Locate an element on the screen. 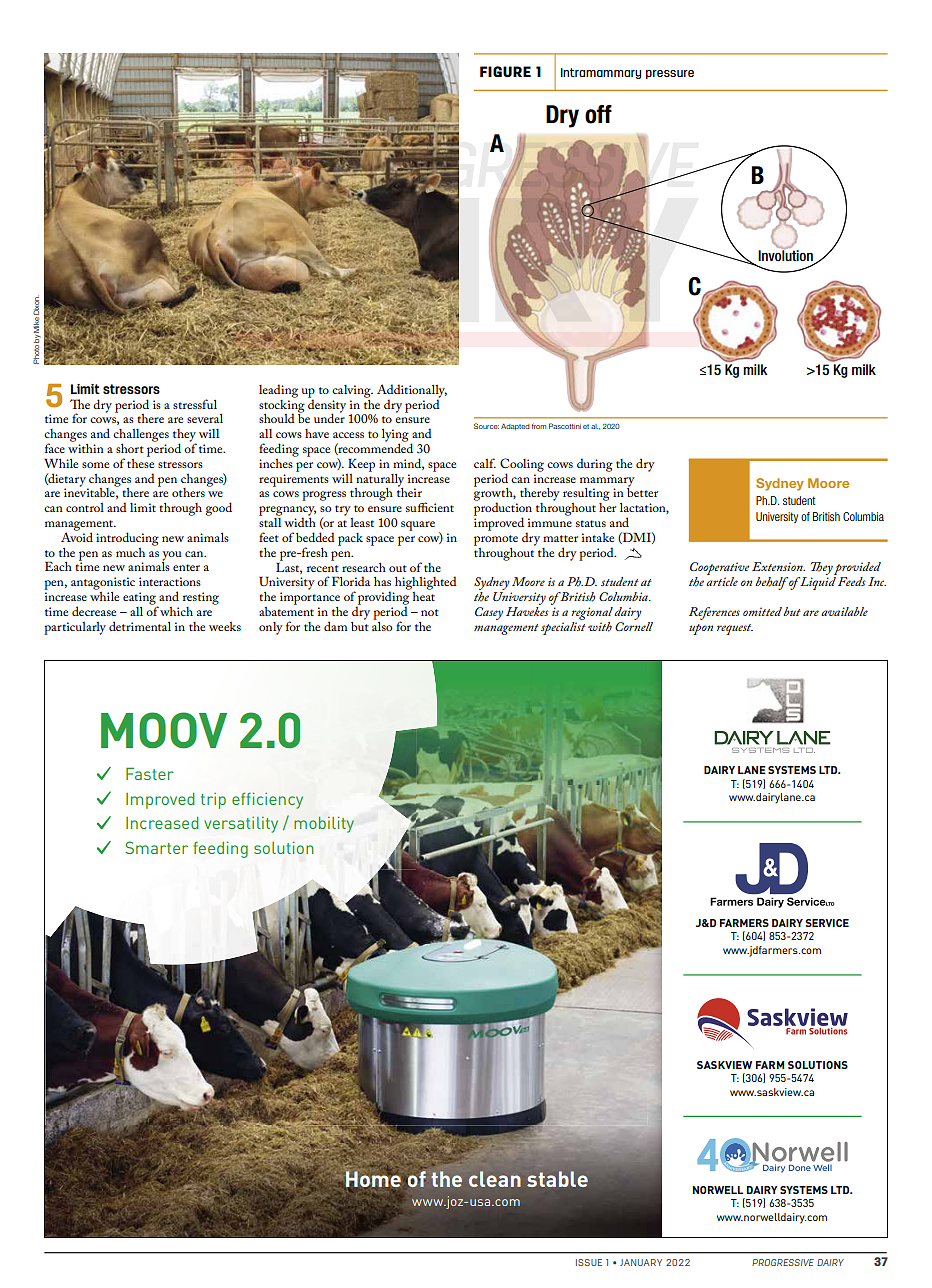 The height and width of the screenshot is (1288, 932). pressure is located at coordinates (670, 74).
